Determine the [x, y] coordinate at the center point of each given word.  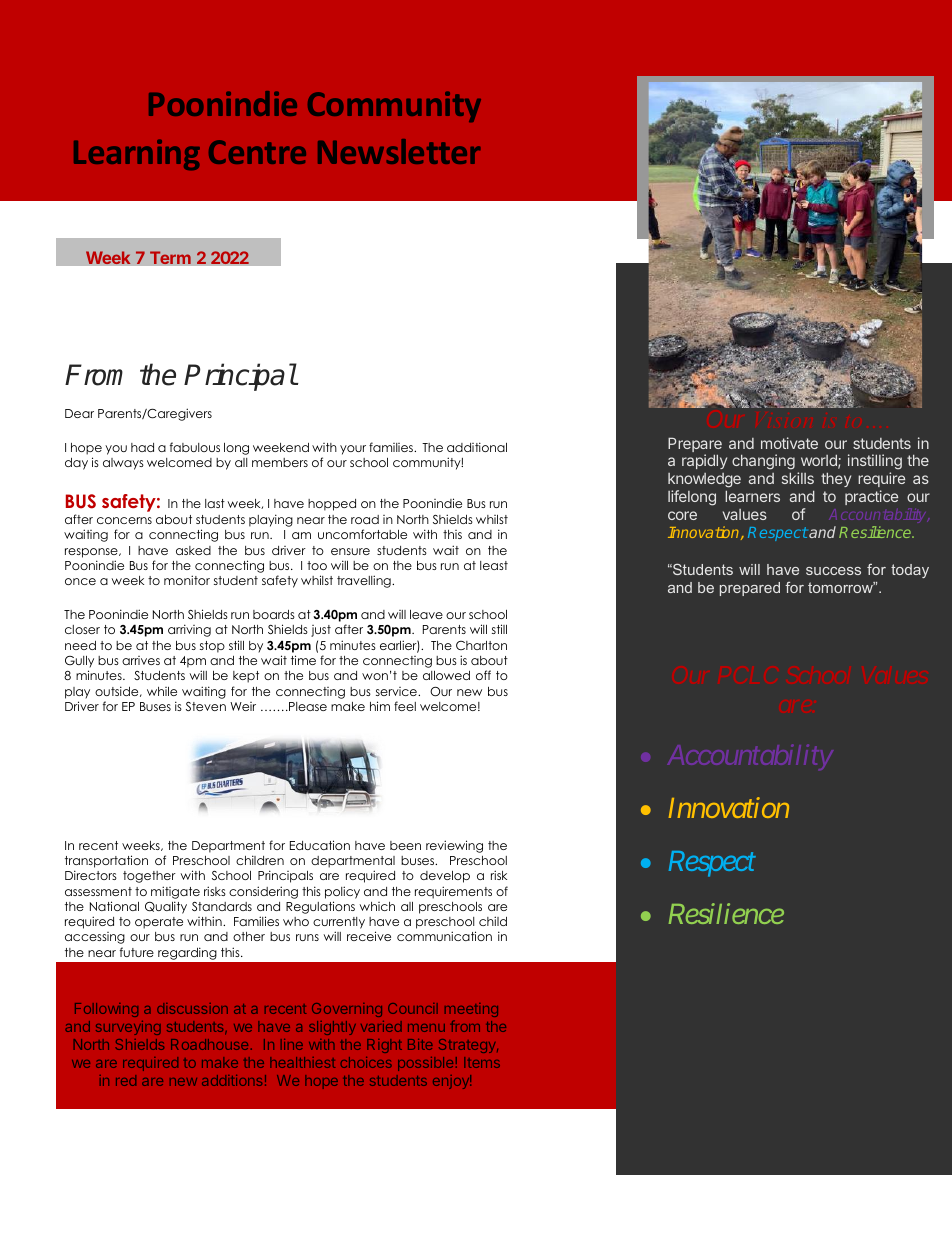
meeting [471, 1010]
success [833, 571]
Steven [206, 706]
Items [482, 1062]
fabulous [195, 447]
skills [798, 478]
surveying [128, 1028]
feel [405, 706]
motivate [789, 443]
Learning [137, 155]
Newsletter [399, 151]
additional [477, 447]
